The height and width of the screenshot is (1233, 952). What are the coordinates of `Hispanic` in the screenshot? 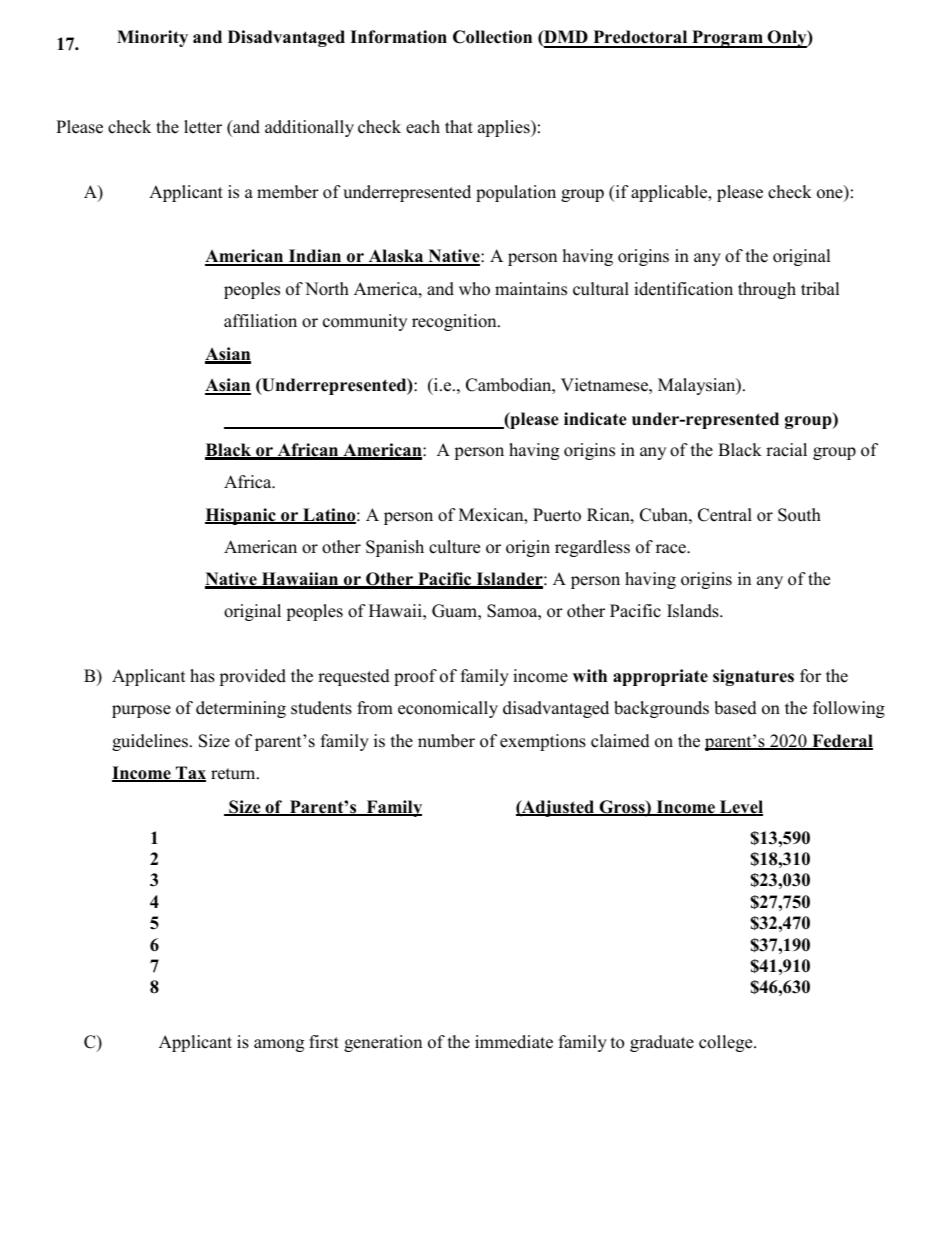 It's located at (241, 516).
